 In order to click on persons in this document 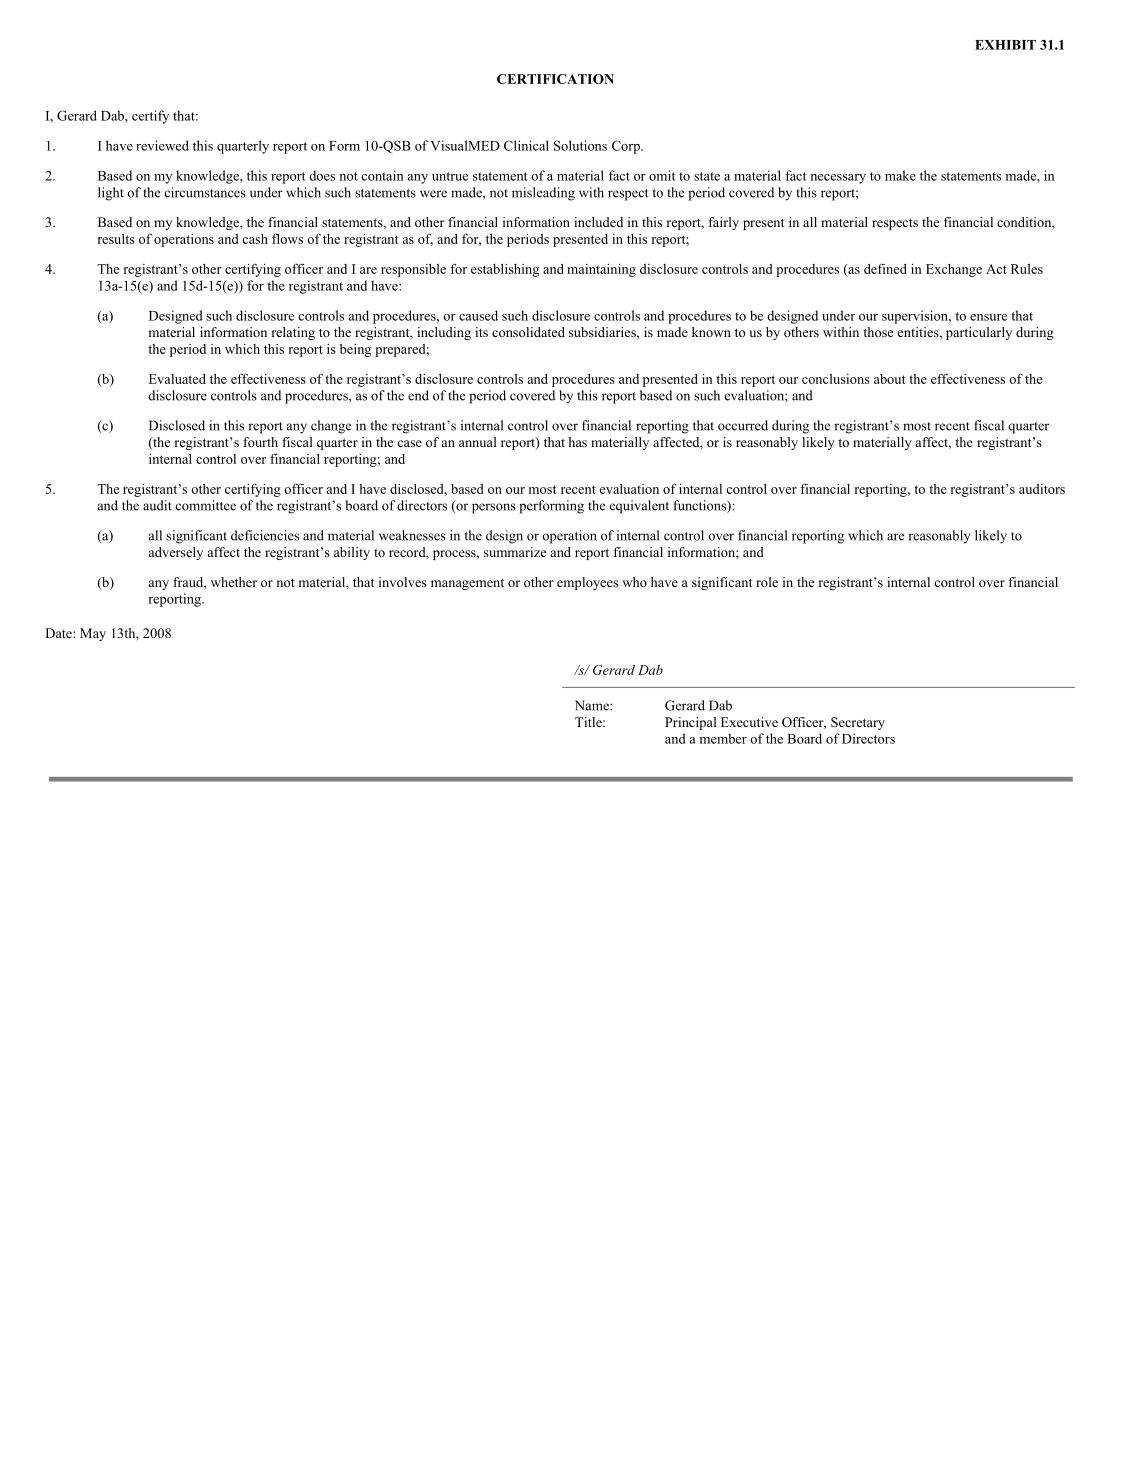, I will do `click(494, 508)`.
